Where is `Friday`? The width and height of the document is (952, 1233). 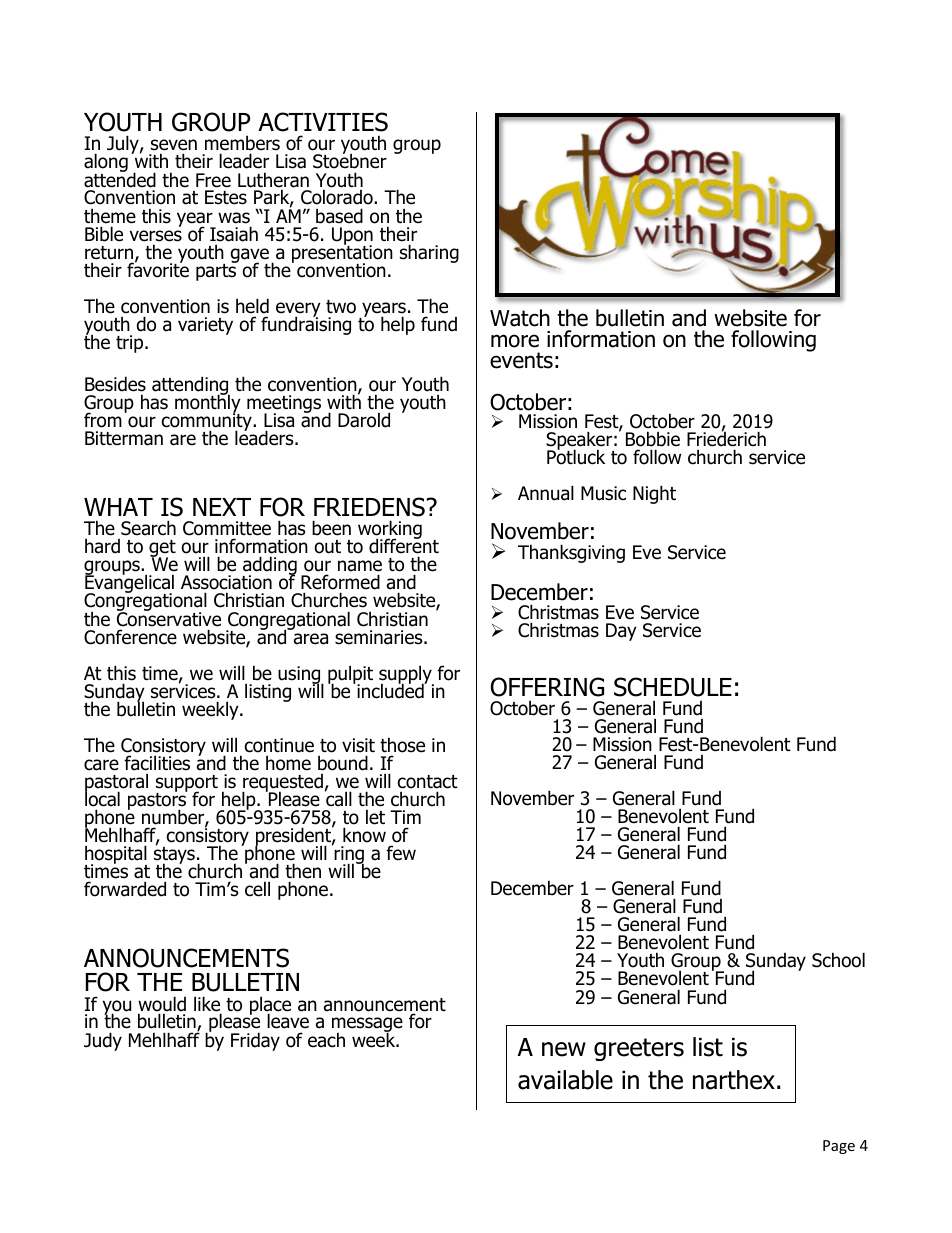 Friday is located at coordinates (255, 1041).
